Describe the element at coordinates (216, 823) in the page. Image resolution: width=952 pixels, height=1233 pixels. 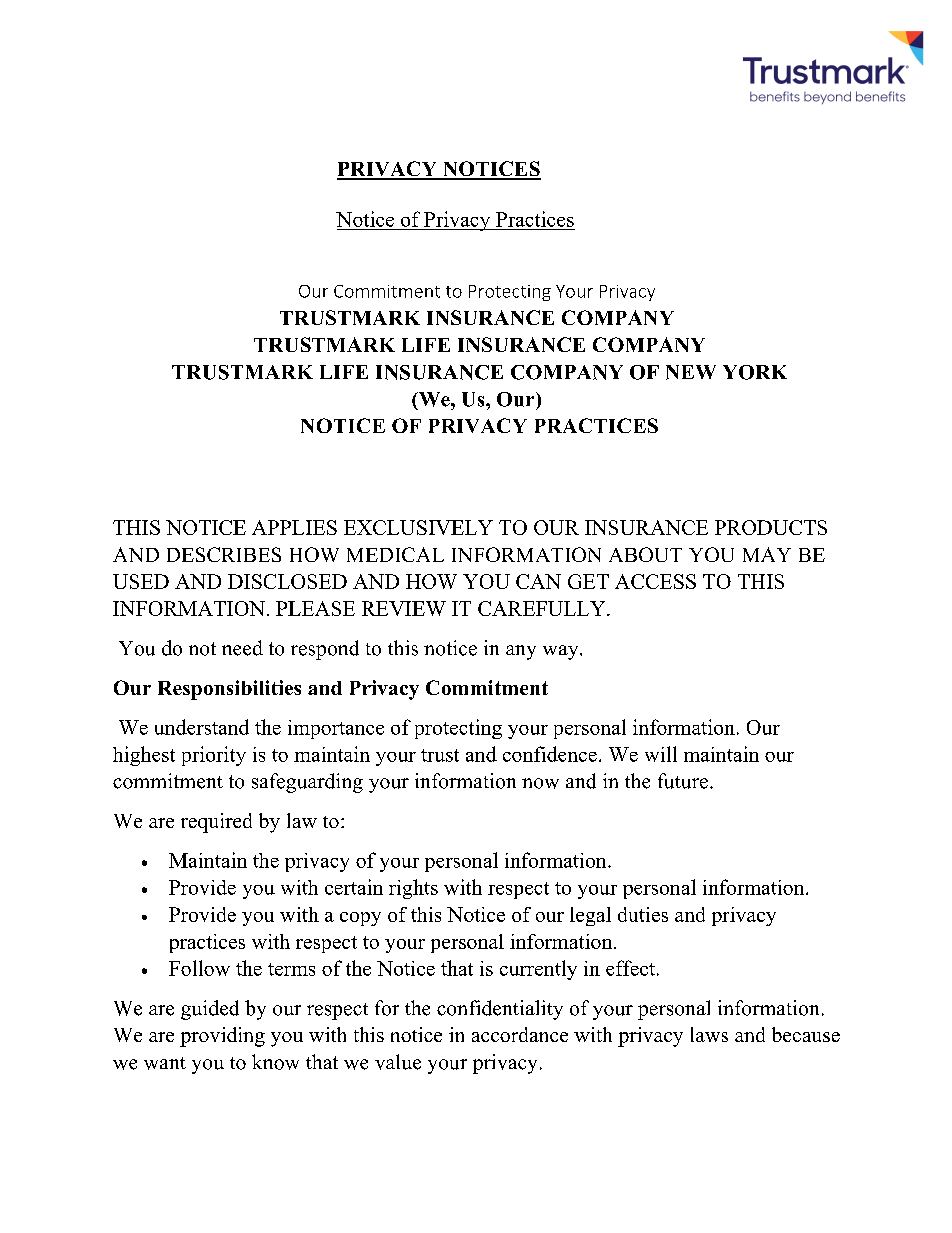
I see `required` at that location.
